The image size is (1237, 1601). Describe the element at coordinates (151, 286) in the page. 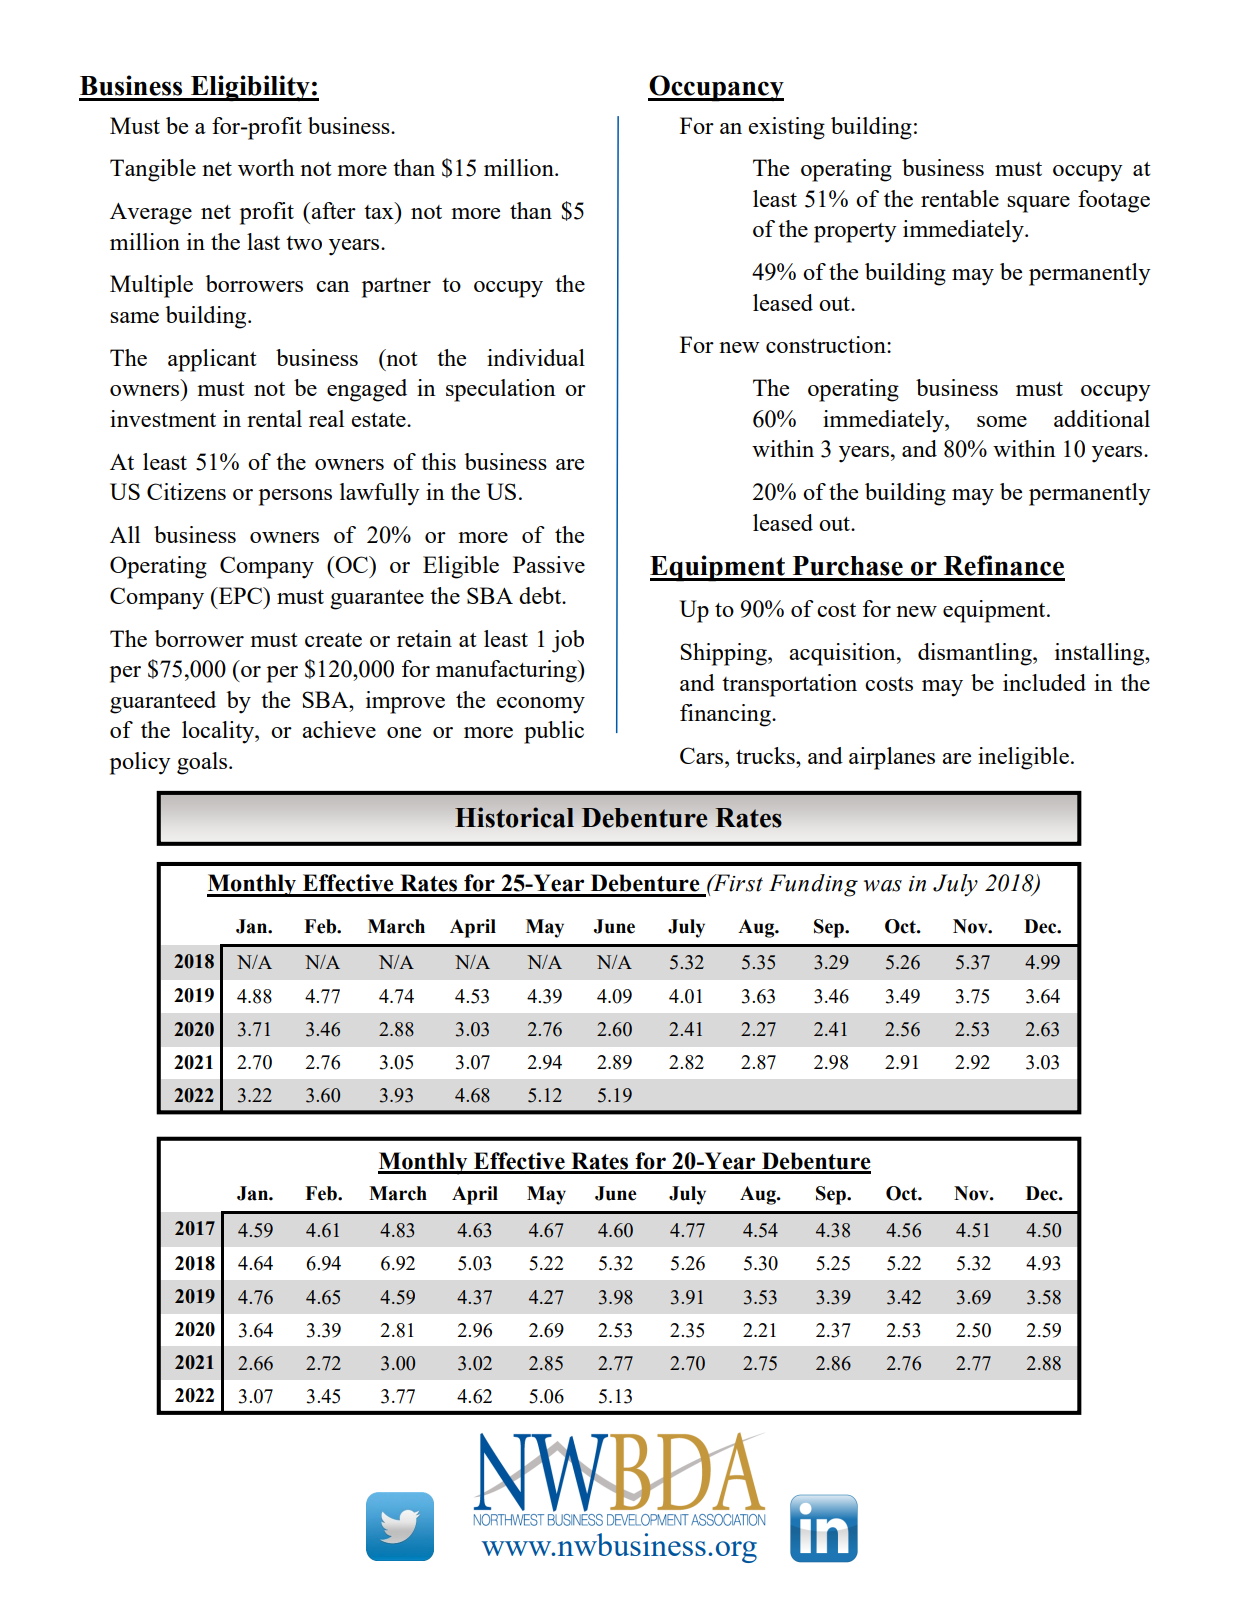

I see `Multiple` at that location.
